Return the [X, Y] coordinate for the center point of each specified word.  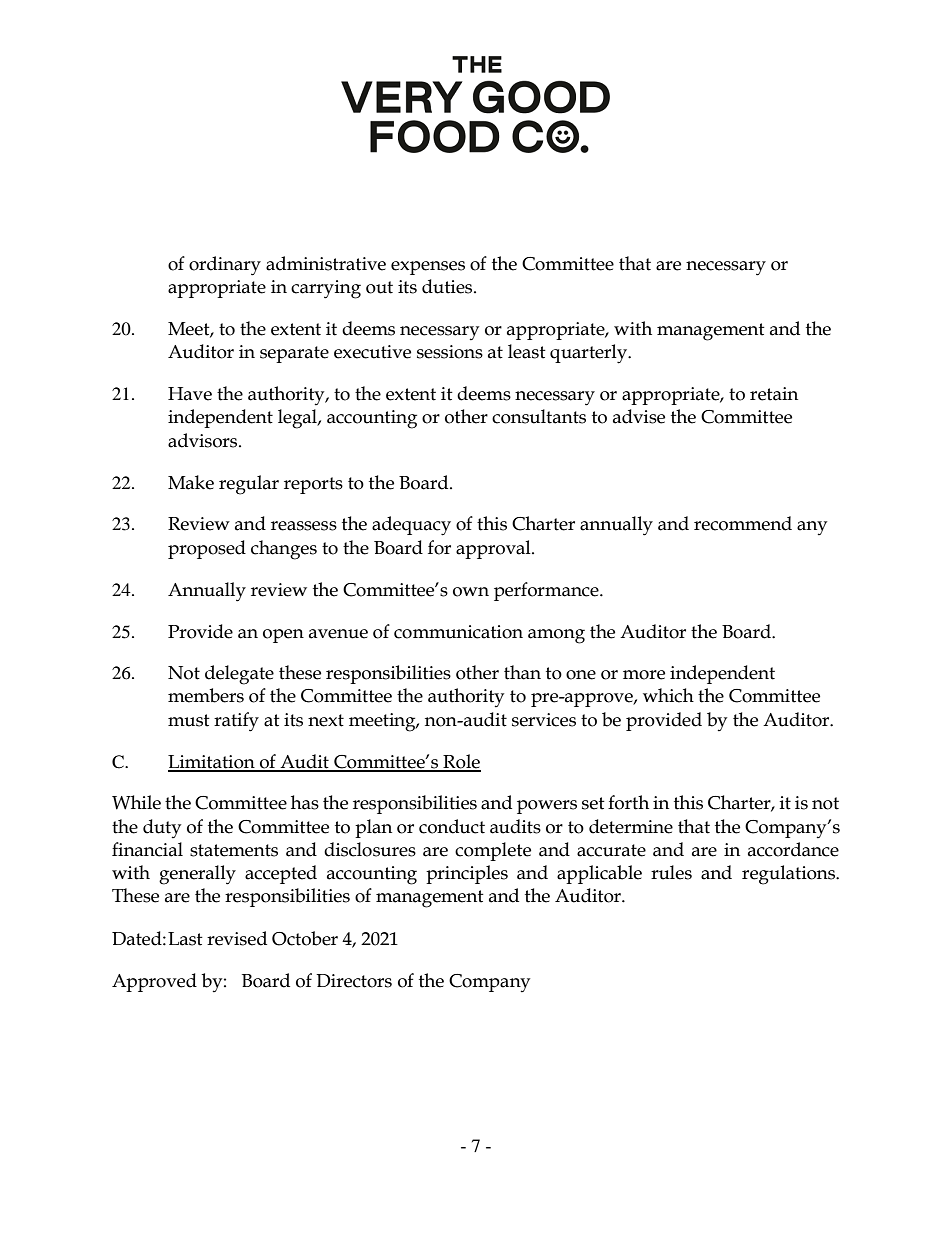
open [283, 636]
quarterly [589, 354]
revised [237, 938]
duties [448, 286]
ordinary [225, 266]
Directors [354, 981]
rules [671, 872]
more [644, 675]
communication [458, 632]
